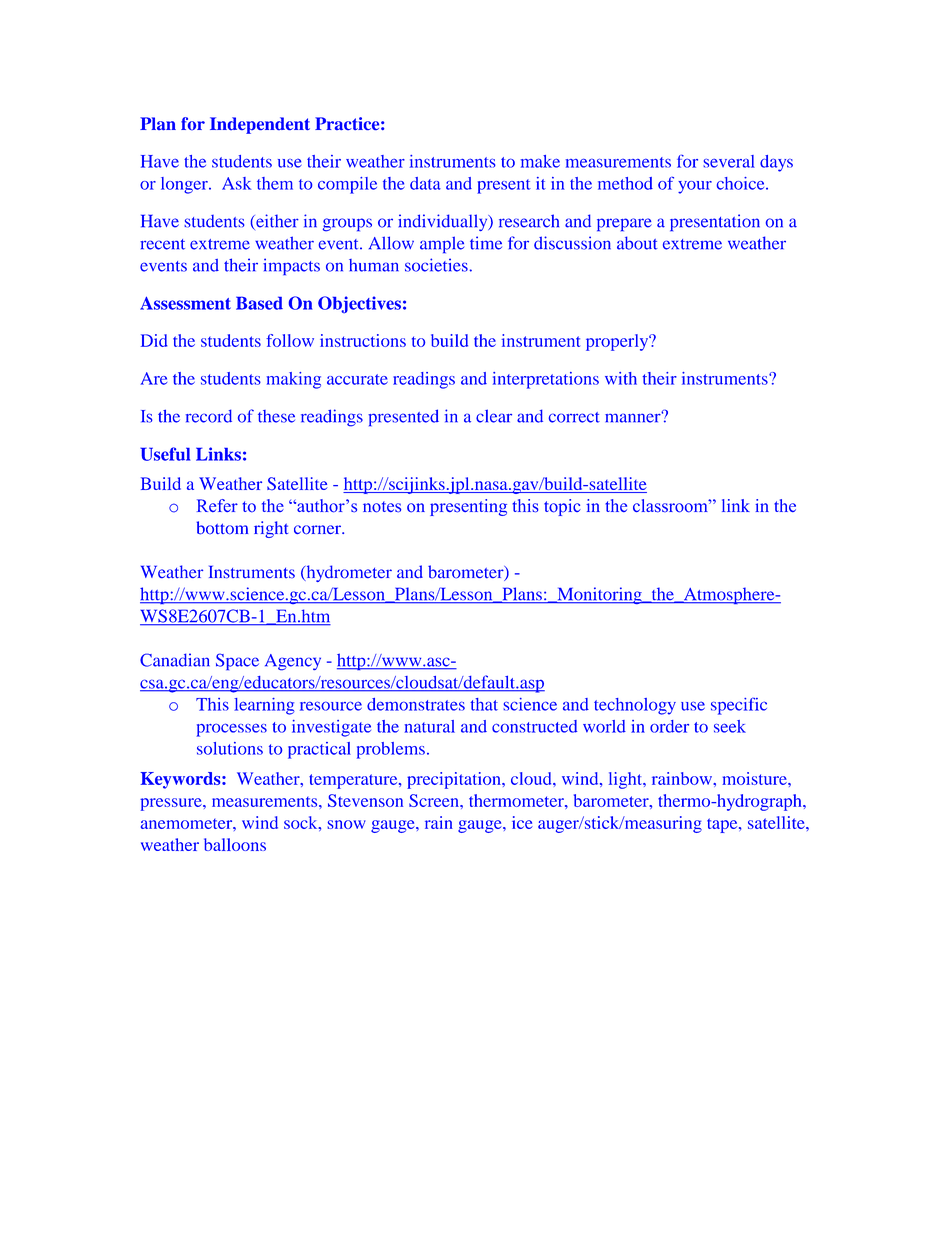  What do you see at coordinates (260, 125) in the page?
I see `Independent` at bounding box center [260, 125].
